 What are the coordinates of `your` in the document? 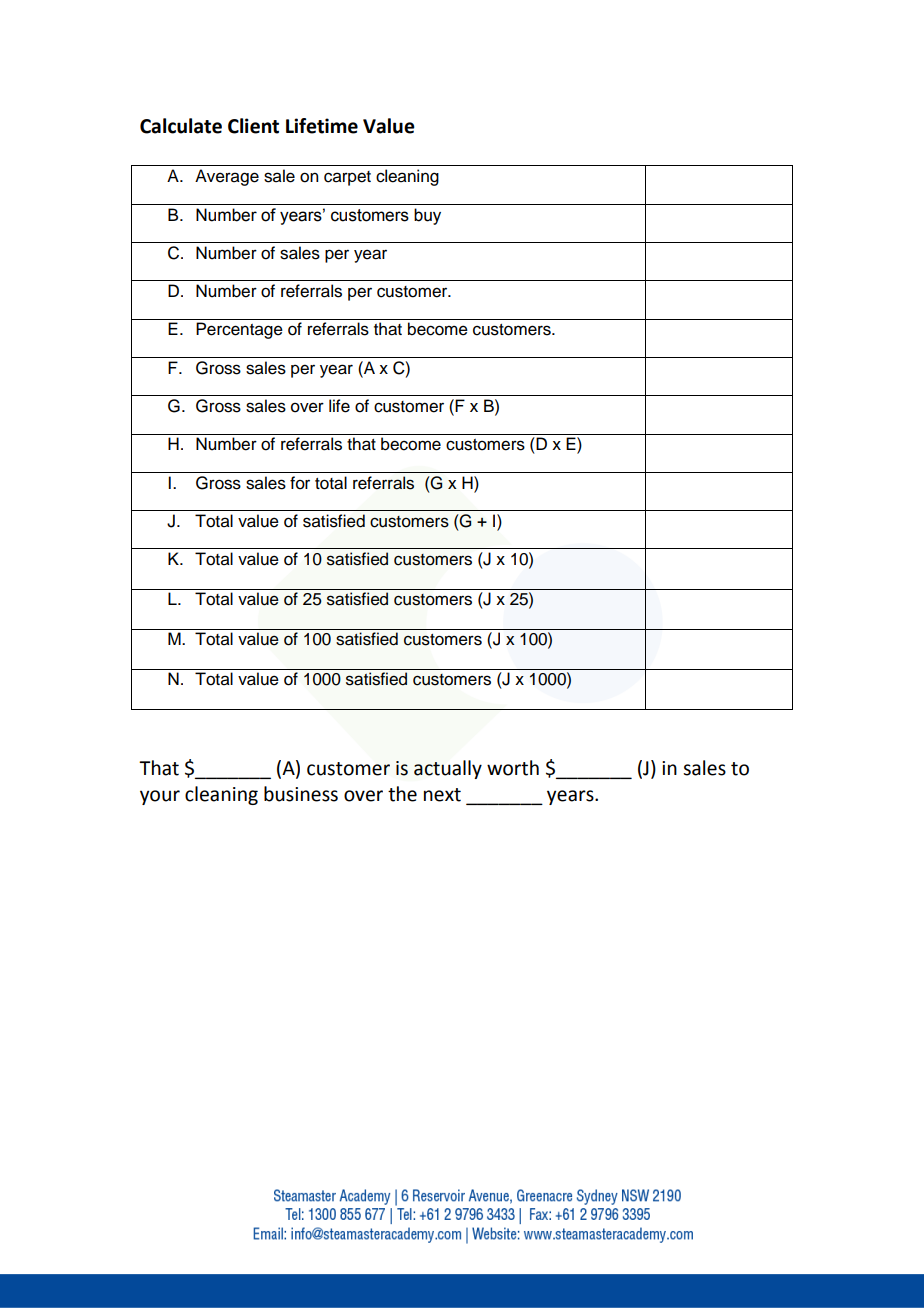 It's located at (160, 797).
